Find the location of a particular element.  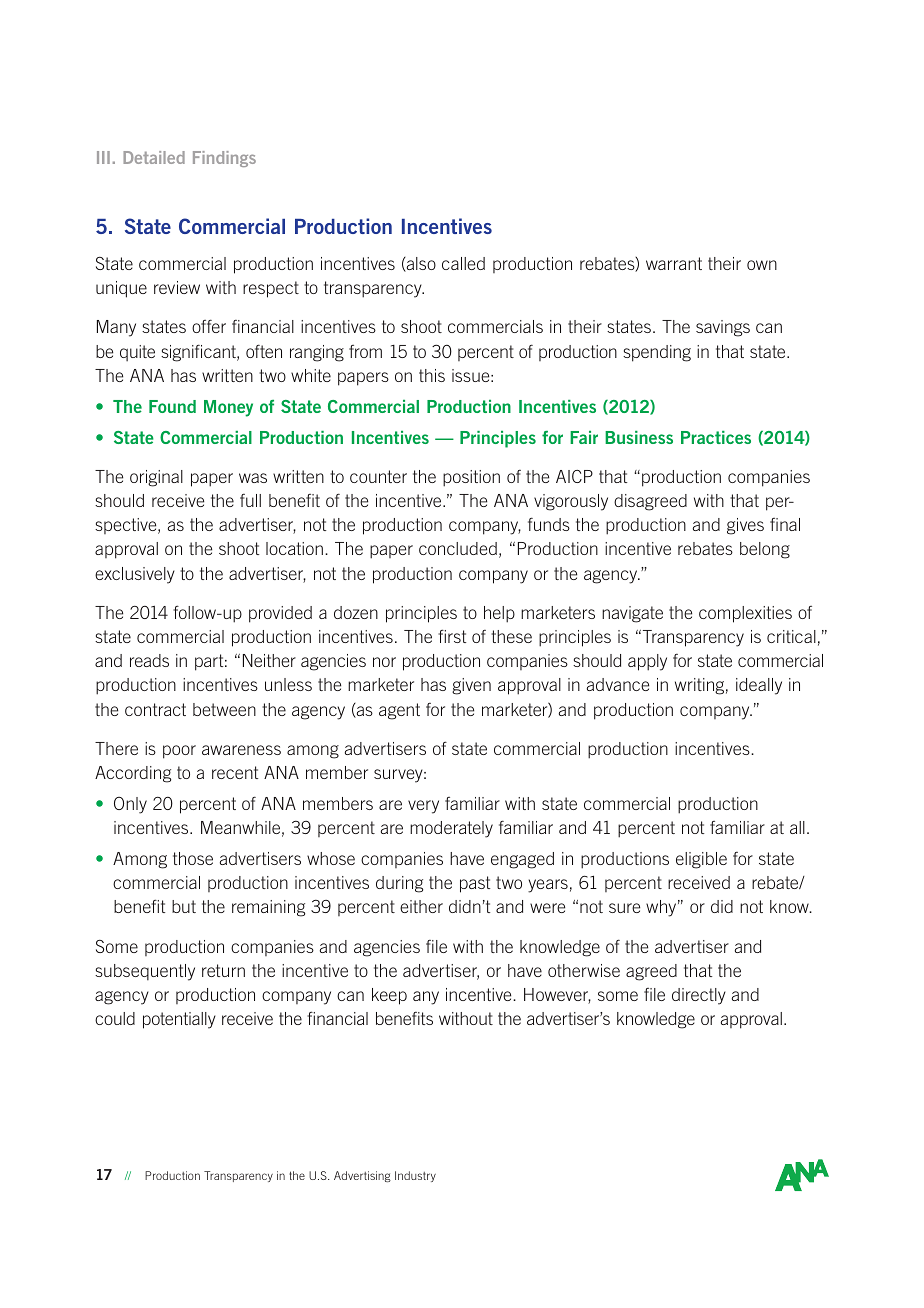

potentially is located at coordinates (179, 1020).
